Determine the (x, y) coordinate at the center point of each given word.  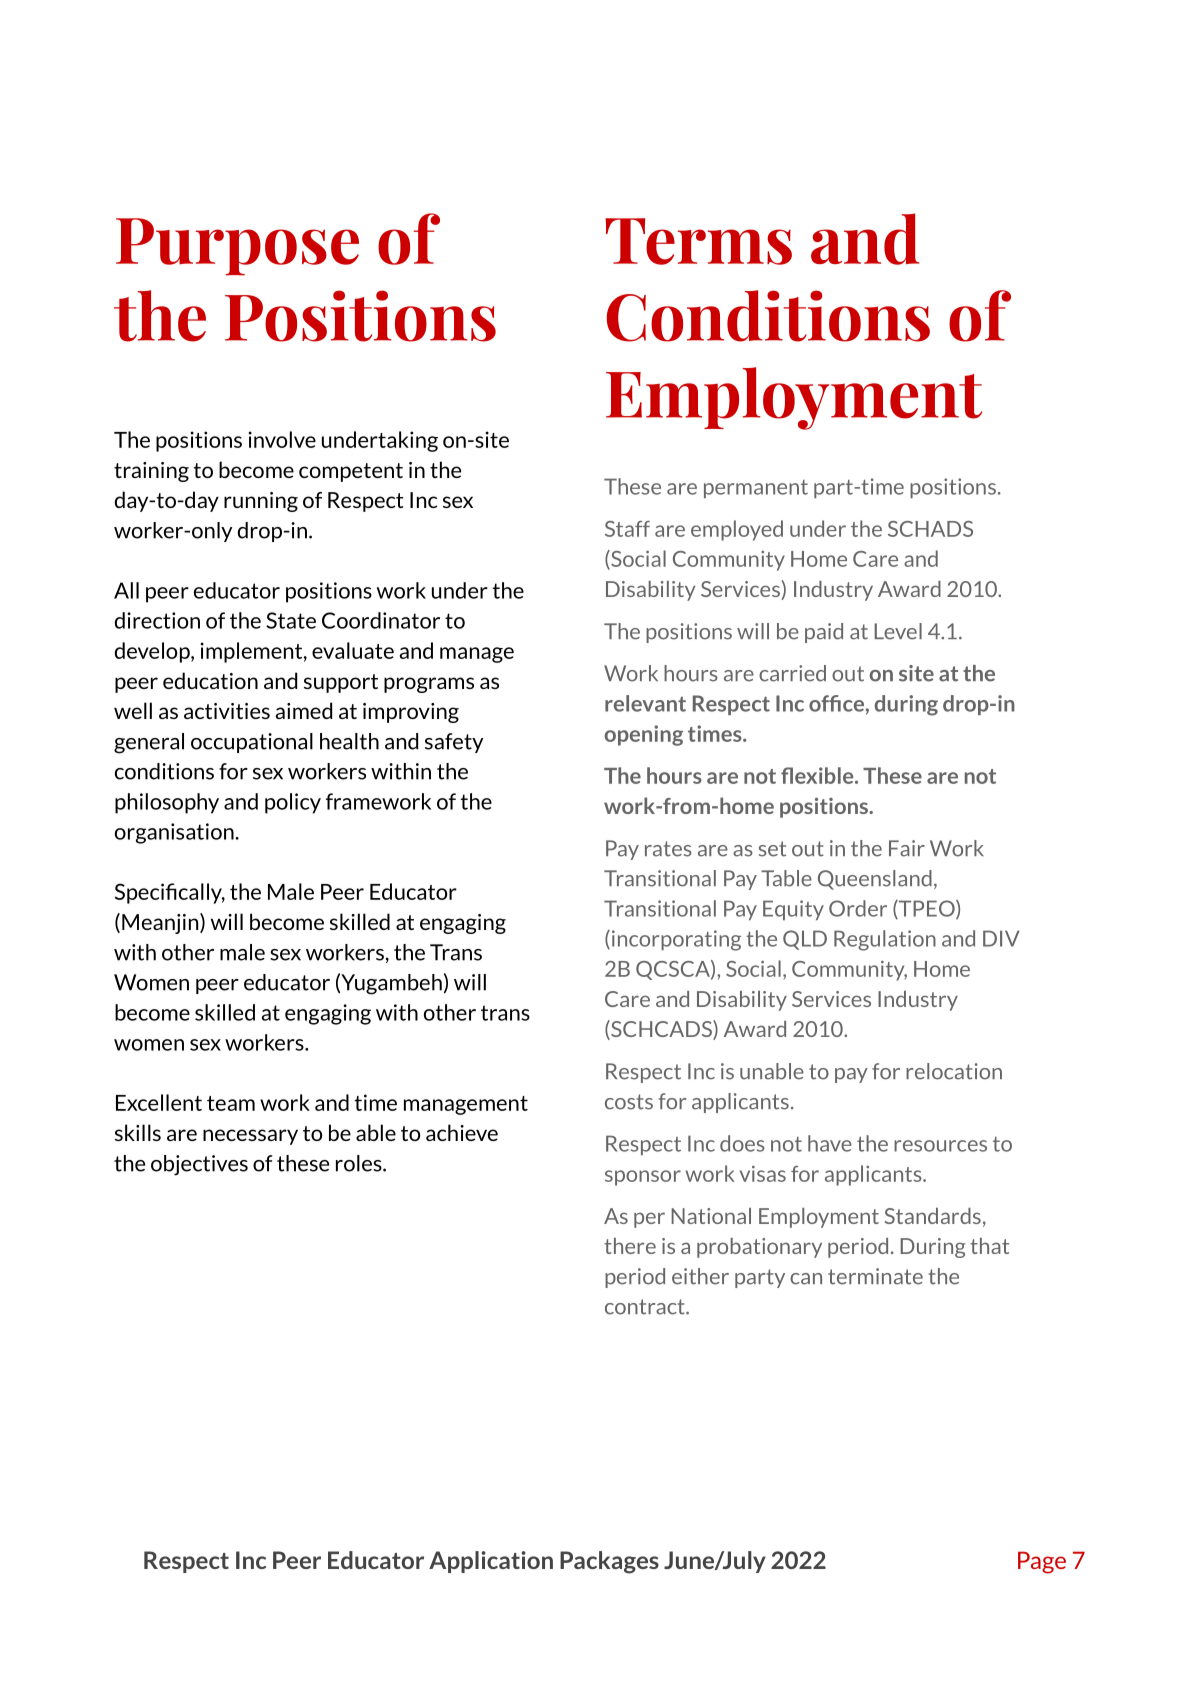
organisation (175, 833)
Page (1042, 1562)
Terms (698, 241)
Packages (609, 1562)
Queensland (875, 880)
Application (491, 1562)
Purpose (237, 247)
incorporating (676, 940)
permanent (756, 489)
